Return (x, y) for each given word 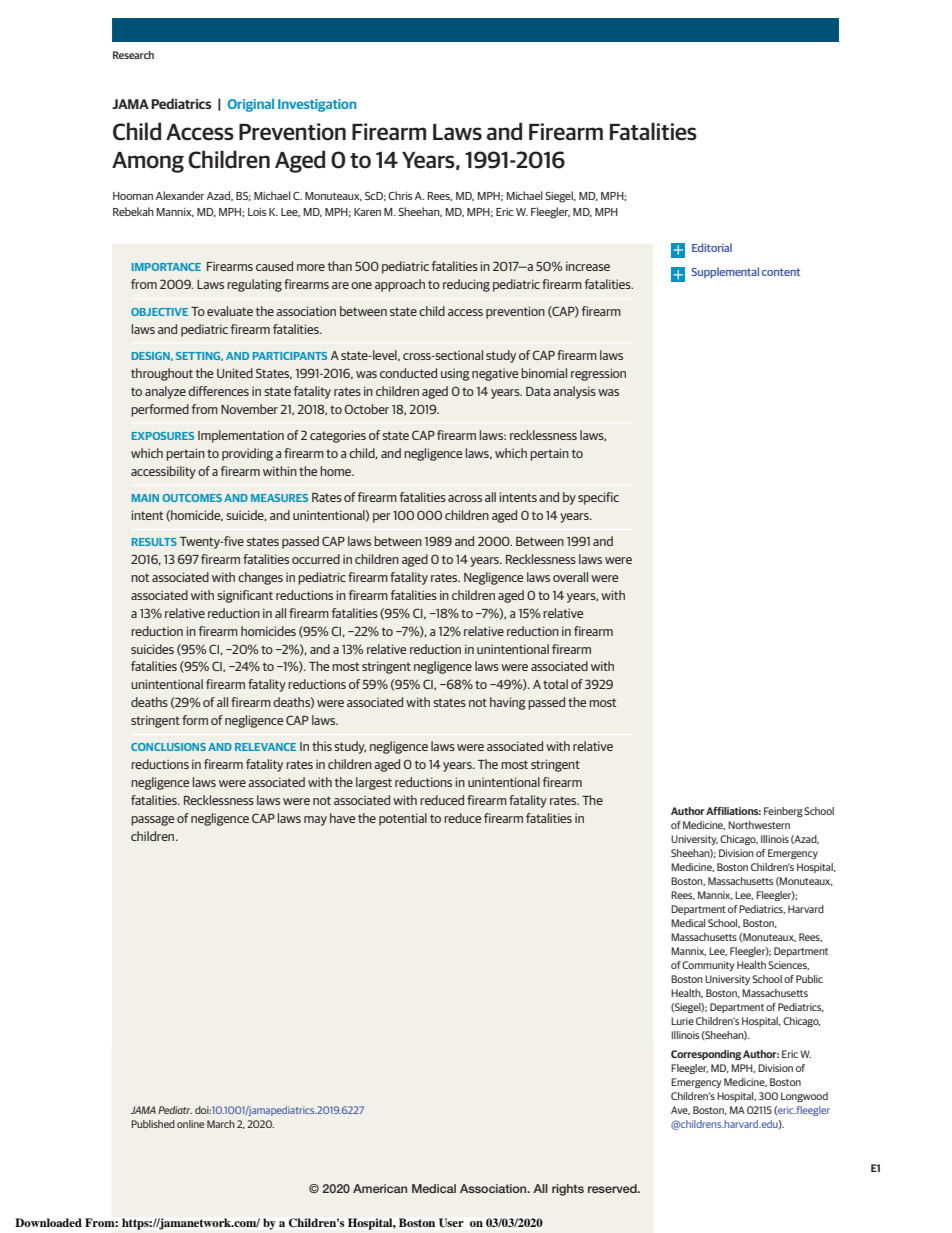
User (451, 1222)
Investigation (317, 105)
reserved (613, 1188)
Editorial (712, 247)
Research (133, 55)
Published (153, 1124)
